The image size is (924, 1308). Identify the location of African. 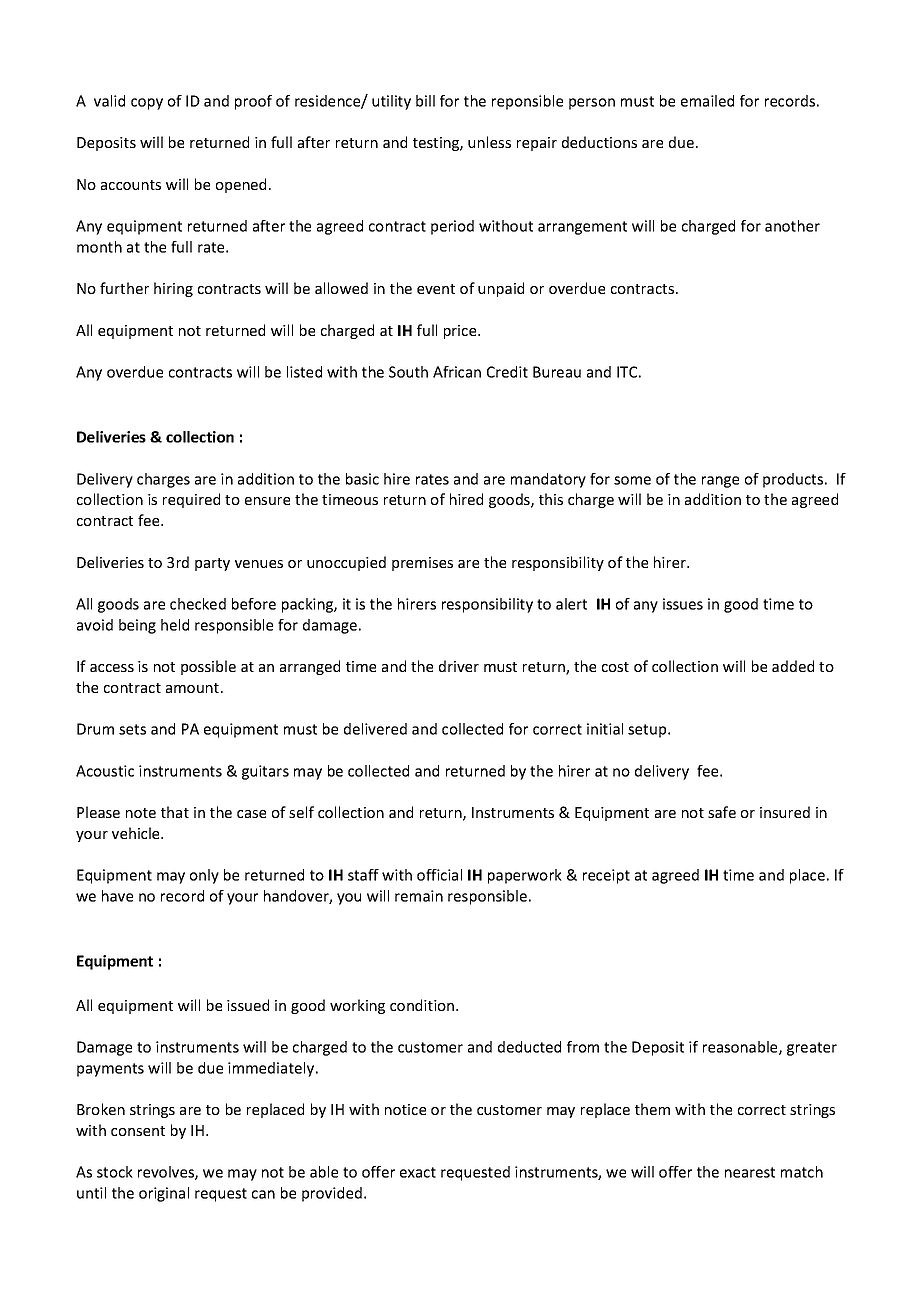
(457, 372).
